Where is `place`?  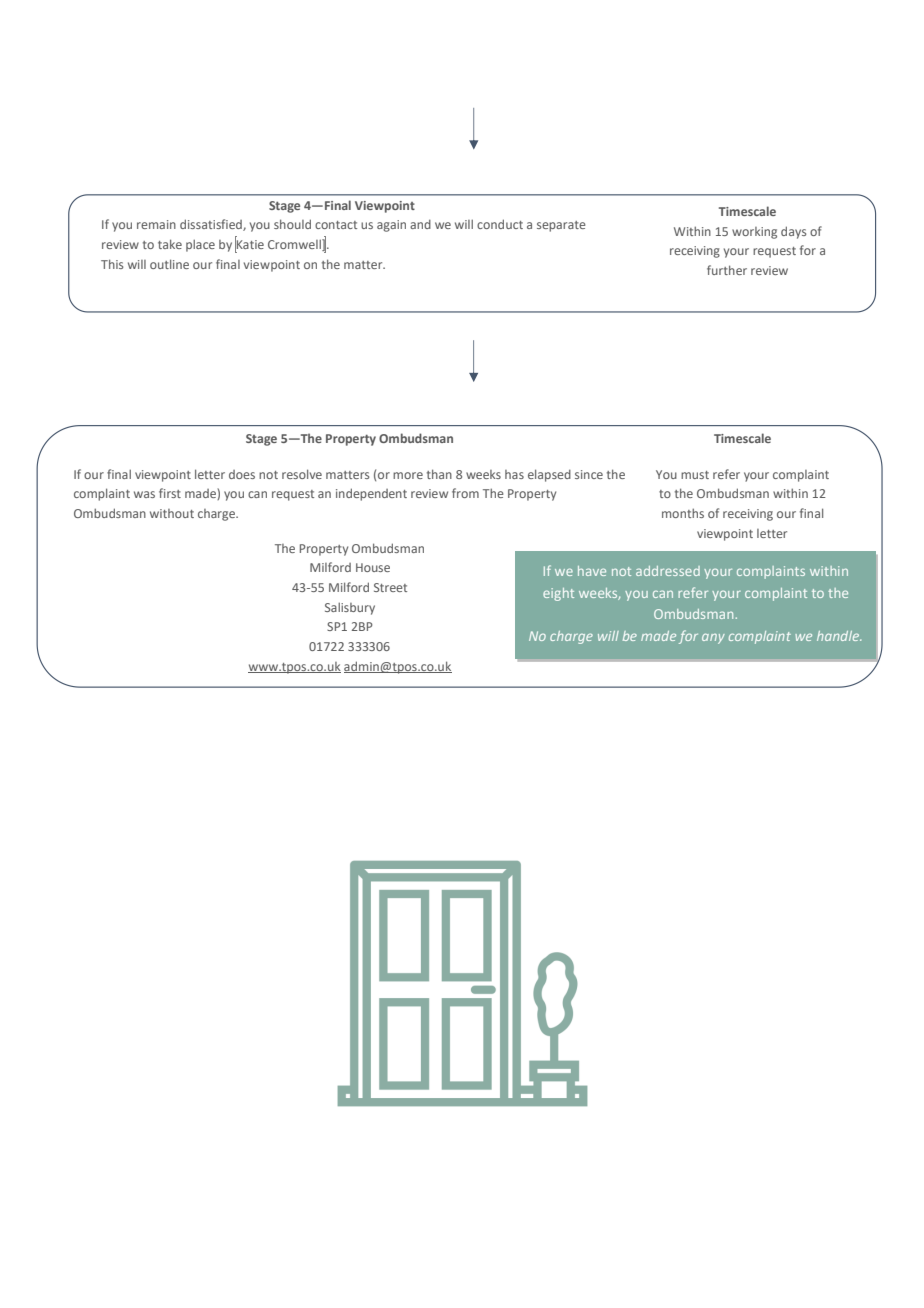 place is located at coordinates (200, 245).
